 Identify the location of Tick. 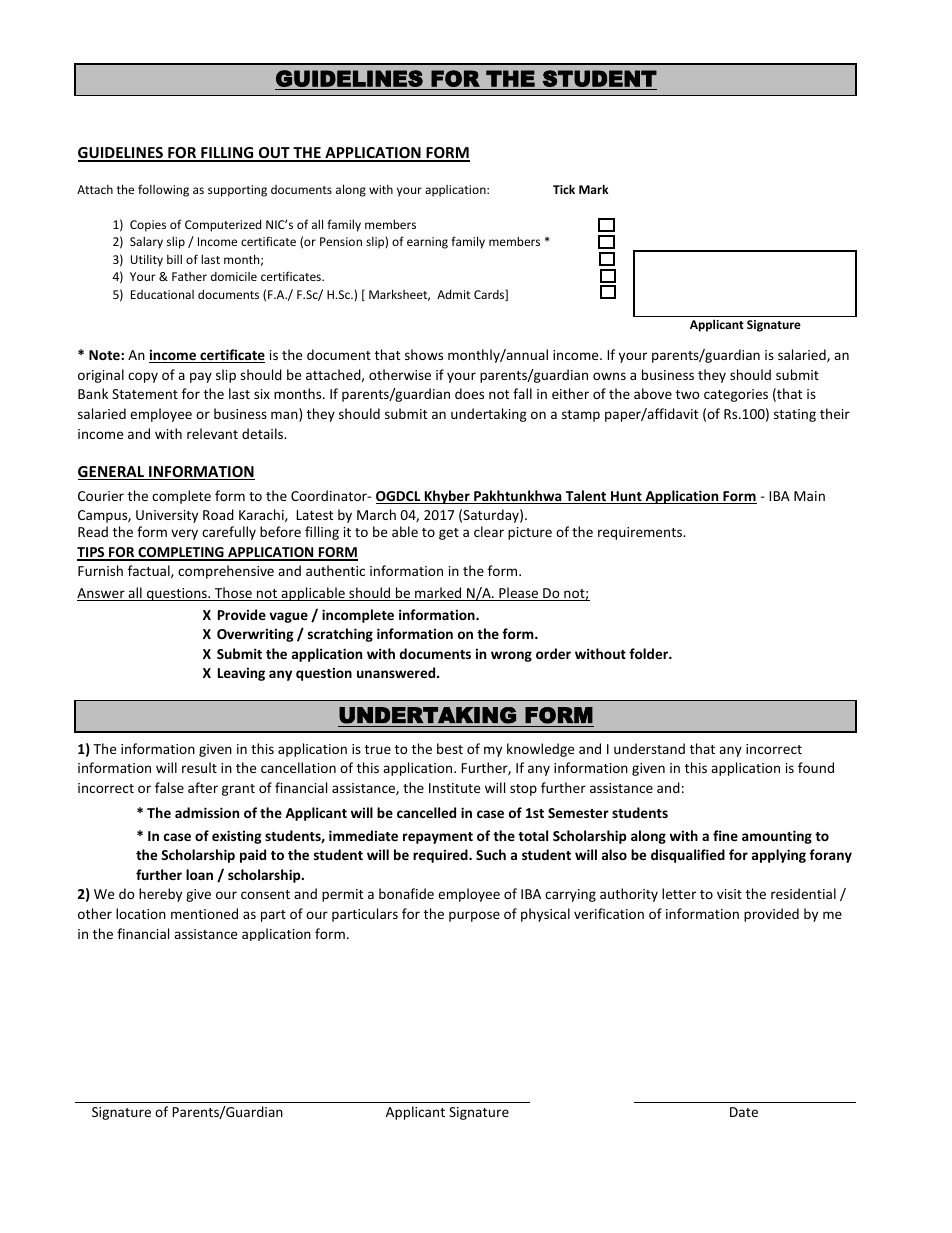
(564, 189).
